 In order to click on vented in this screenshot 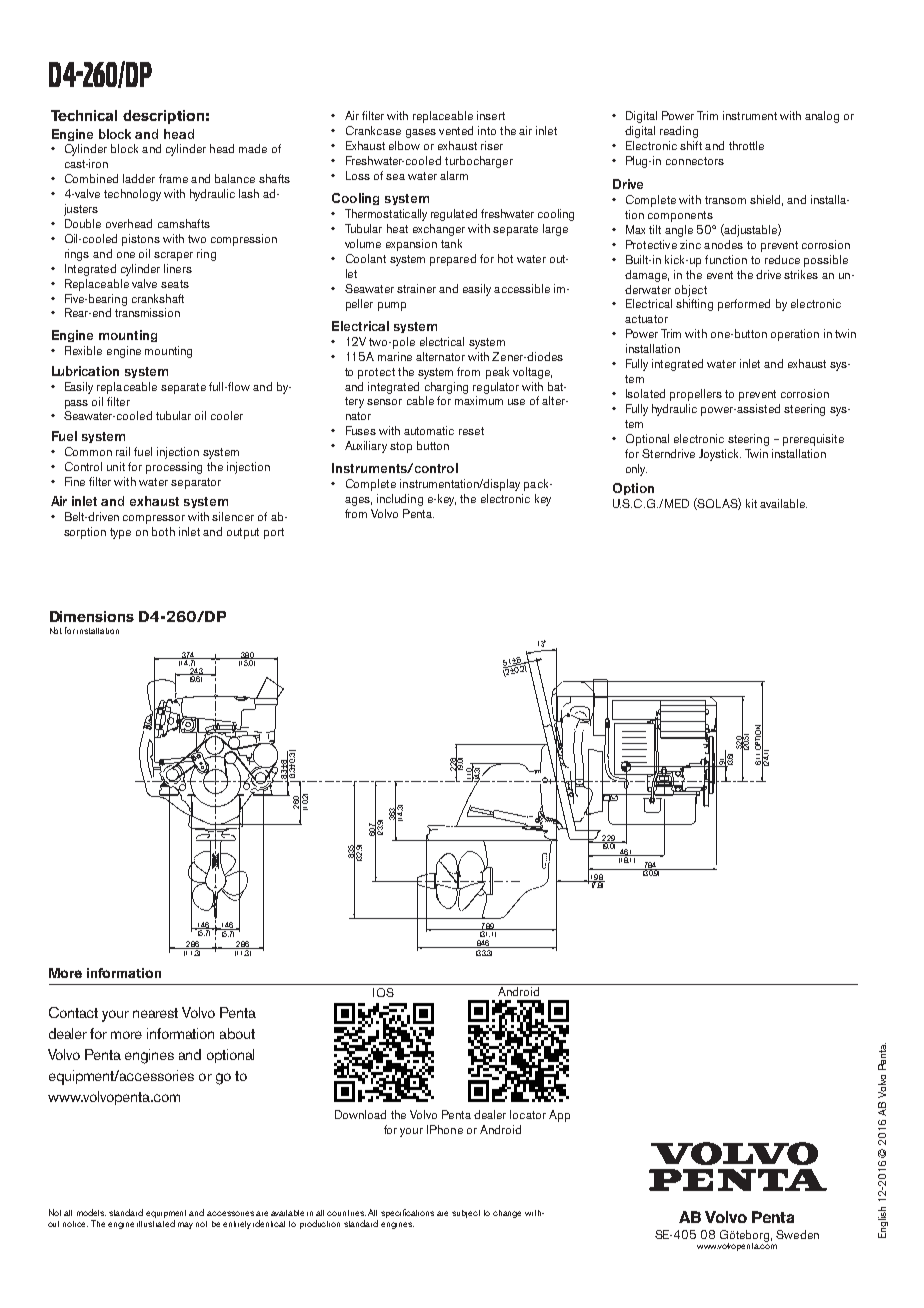, I will do `click(456, 130)`.
